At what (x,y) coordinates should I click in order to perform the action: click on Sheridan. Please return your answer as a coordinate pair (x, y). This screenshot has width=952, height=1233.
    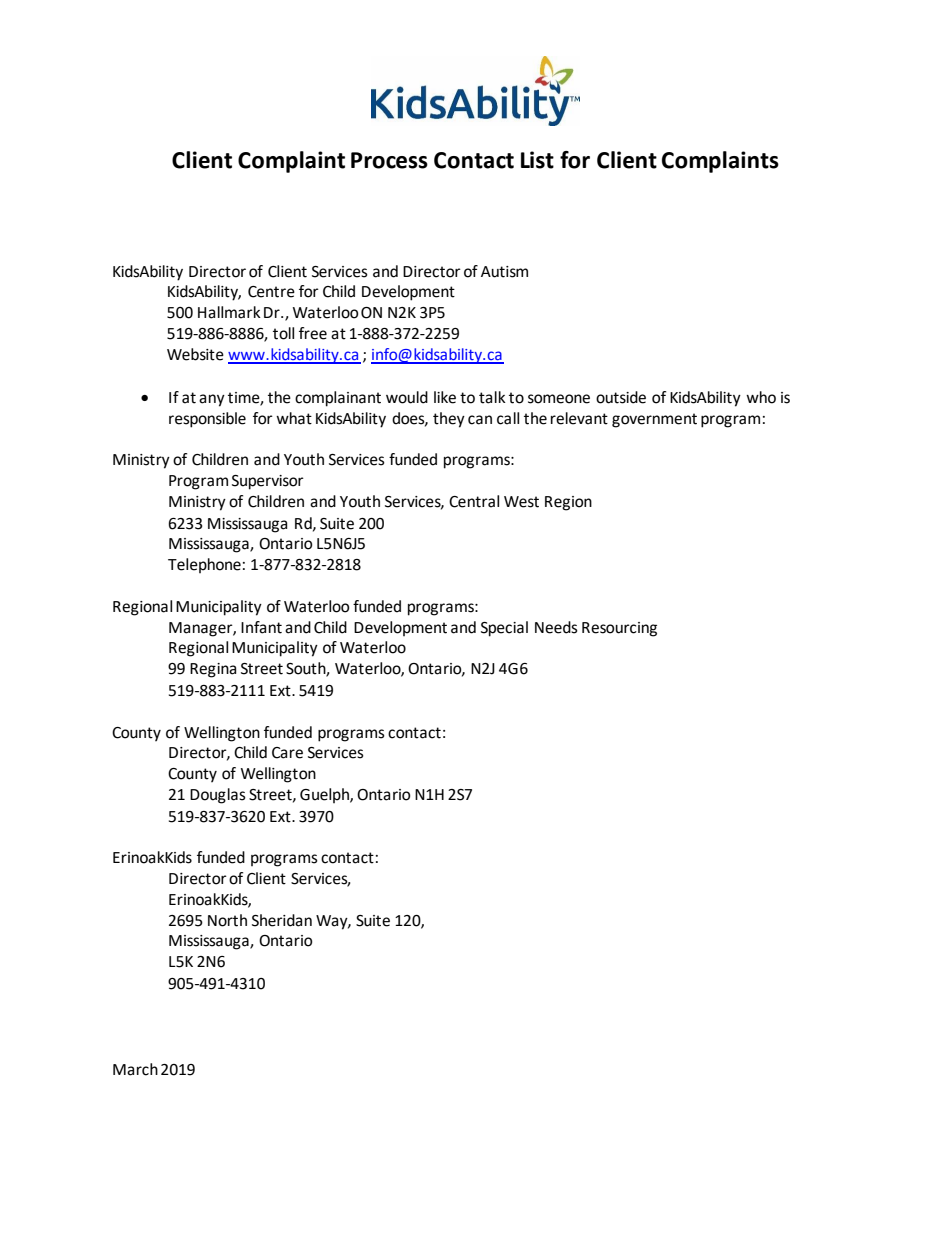
    Looking at the image, I should click on (282, 920).
